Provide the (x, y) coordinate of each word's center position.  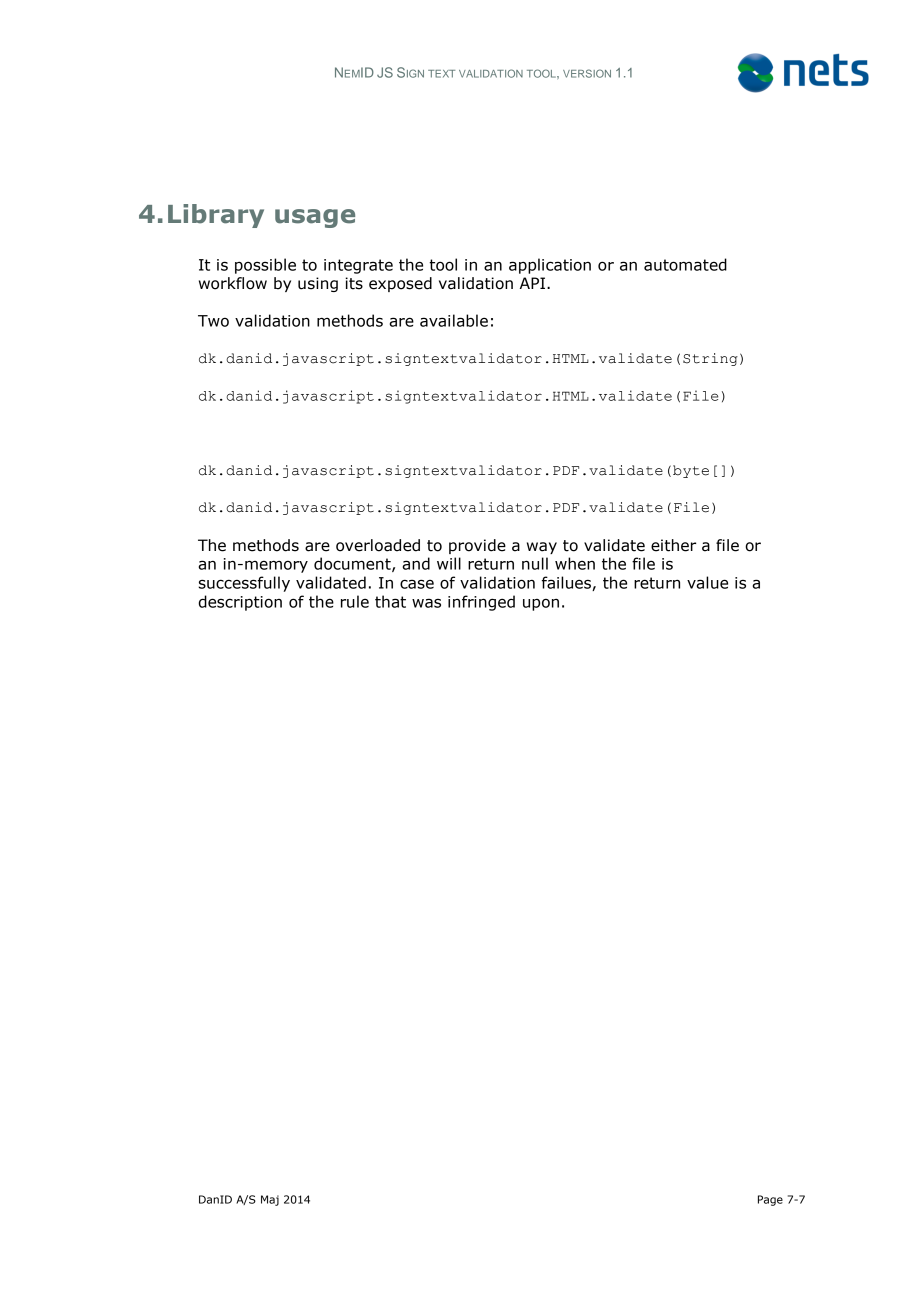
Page (770, 1200)
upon (541, 605)
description (240, 603)
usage (315, 218)
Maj (270, 1200)
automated (685, 264)
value (707, 582)
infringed (481, 603)
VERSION (587, 73)
